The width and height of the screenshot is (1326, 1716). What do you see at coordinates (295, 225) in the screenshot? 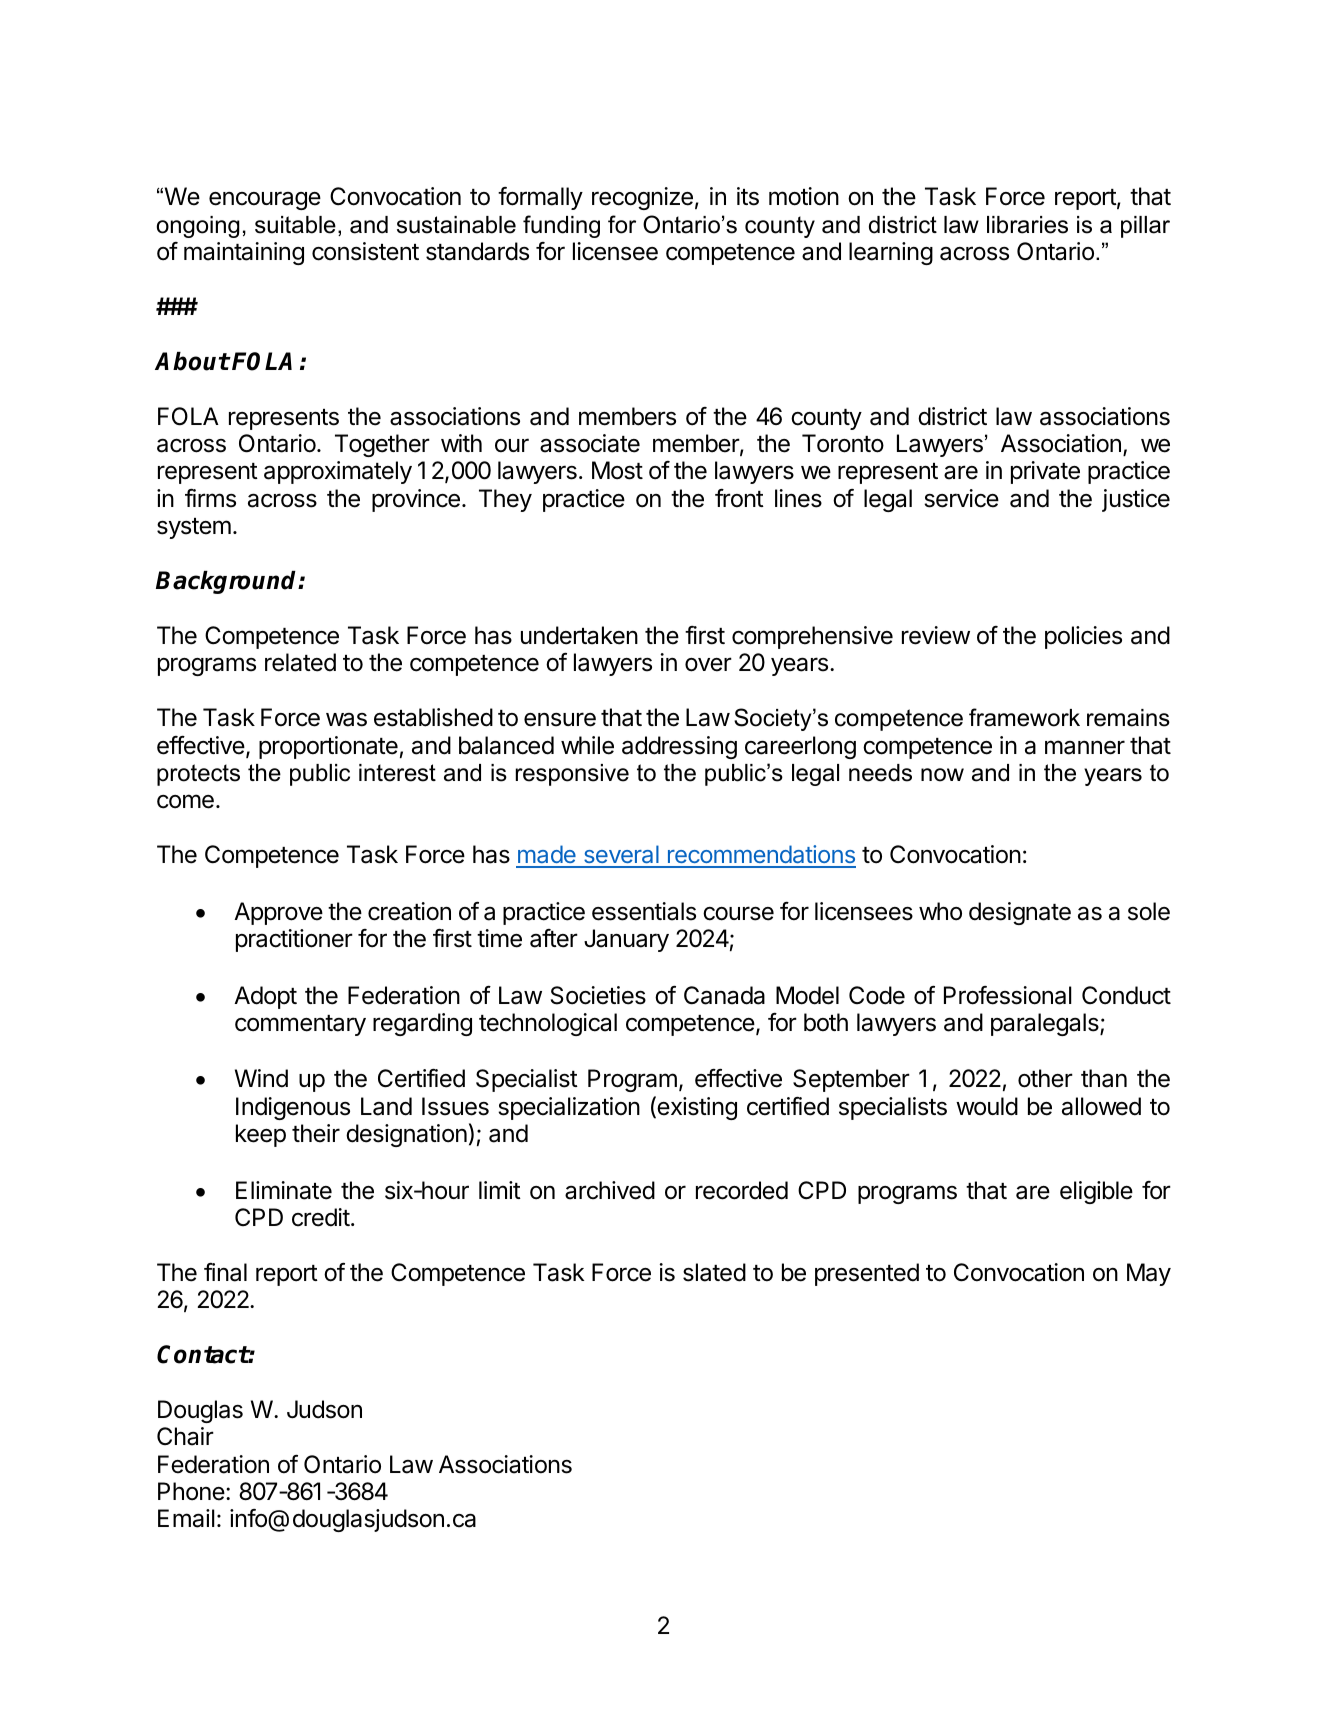
I see `suitable` at bounding box center [295, 225].
